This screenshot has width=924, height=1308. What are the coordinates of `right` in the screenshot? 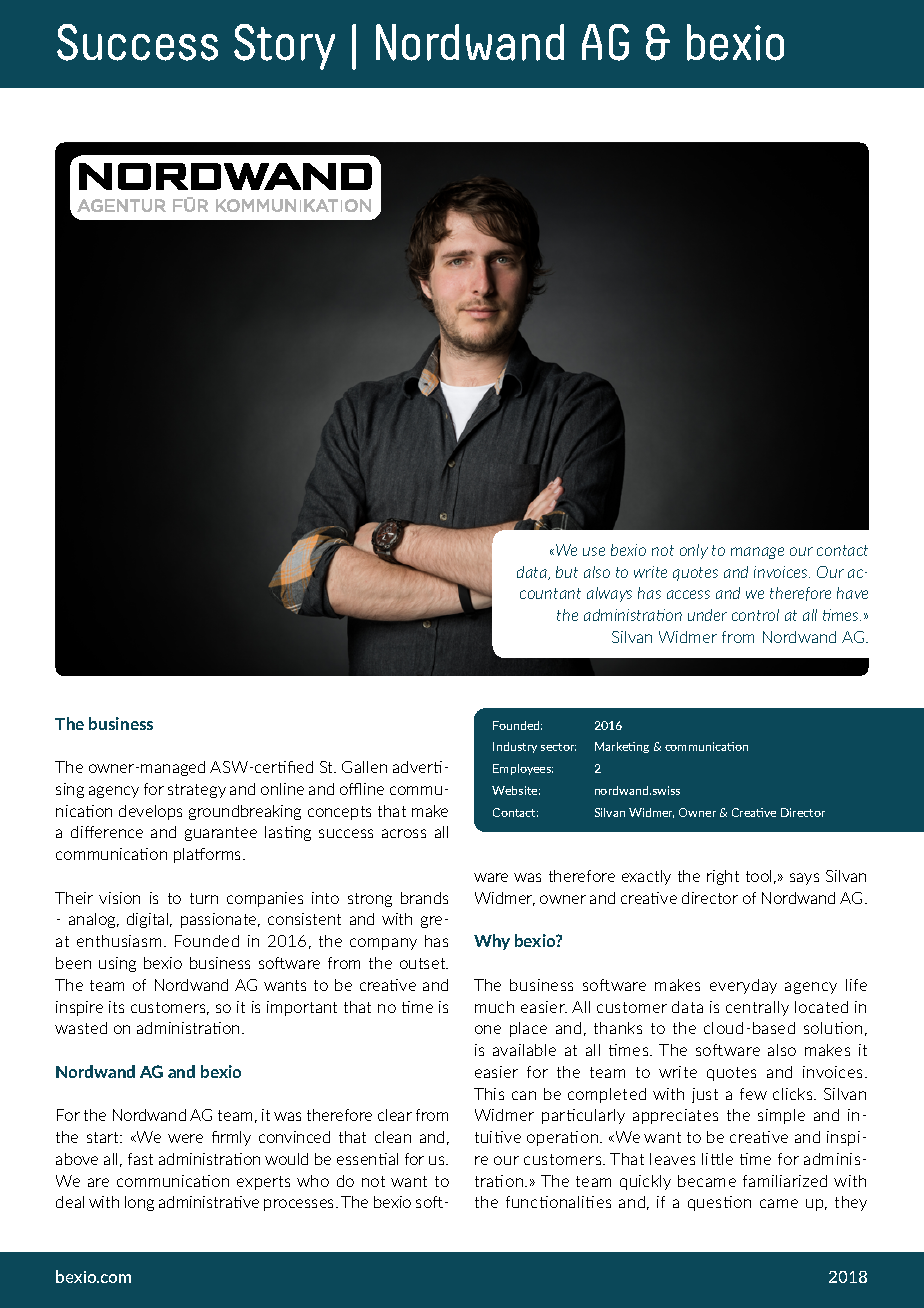 It's located at (723, 877).
